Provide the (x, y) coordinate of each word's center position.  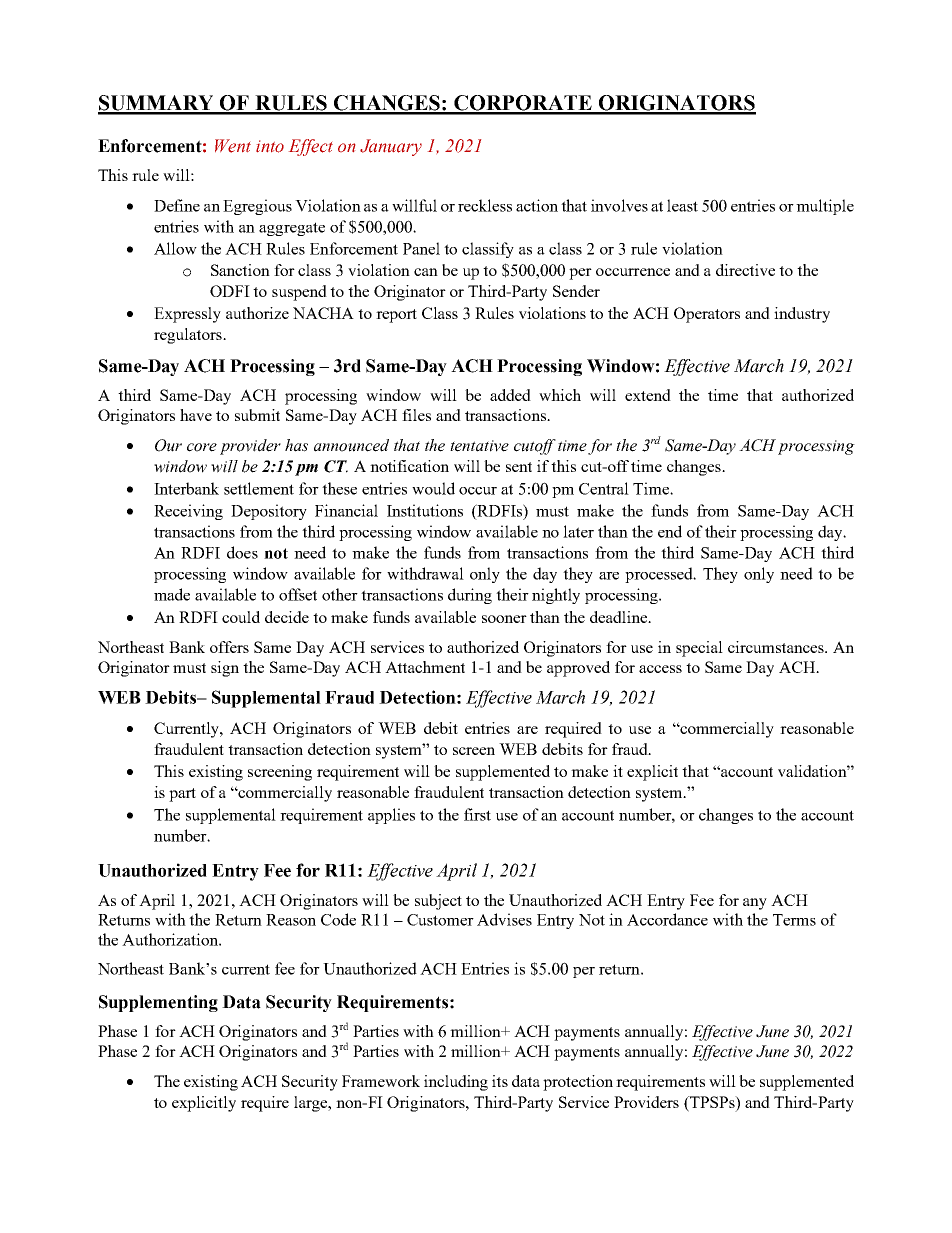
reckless (485, 205)
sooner (504, 619)
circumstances (777, 647)
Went (233, 146)
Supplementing (158, 1003)
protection (578, 1083)
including (456, 1083)
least (682, 205)
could (241, 617)
